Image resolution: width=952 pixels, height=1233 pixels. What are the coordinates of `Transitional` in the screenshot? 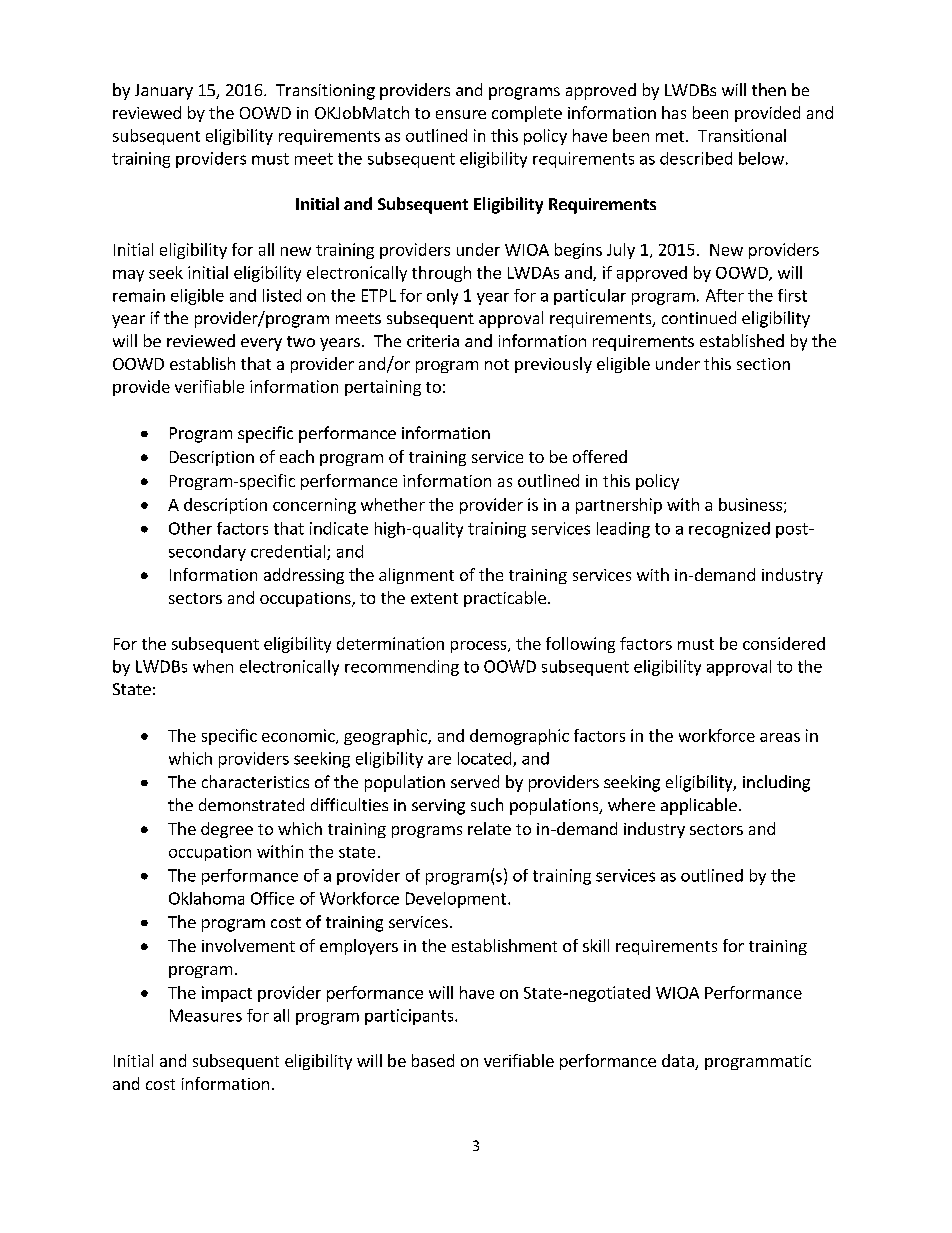 It's located at (742, 135).
